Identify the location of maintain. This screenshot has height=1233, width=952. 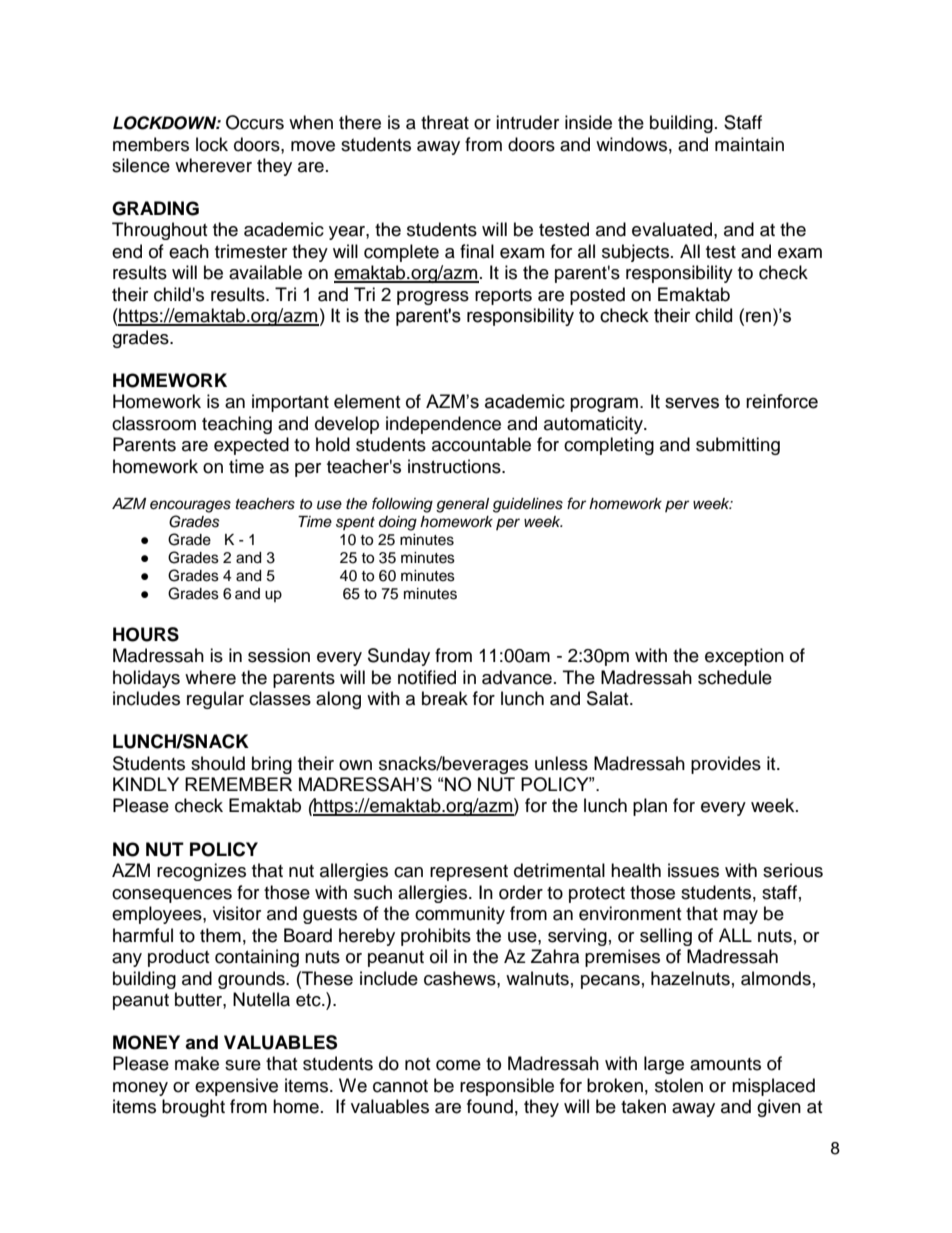
(749, 144).
